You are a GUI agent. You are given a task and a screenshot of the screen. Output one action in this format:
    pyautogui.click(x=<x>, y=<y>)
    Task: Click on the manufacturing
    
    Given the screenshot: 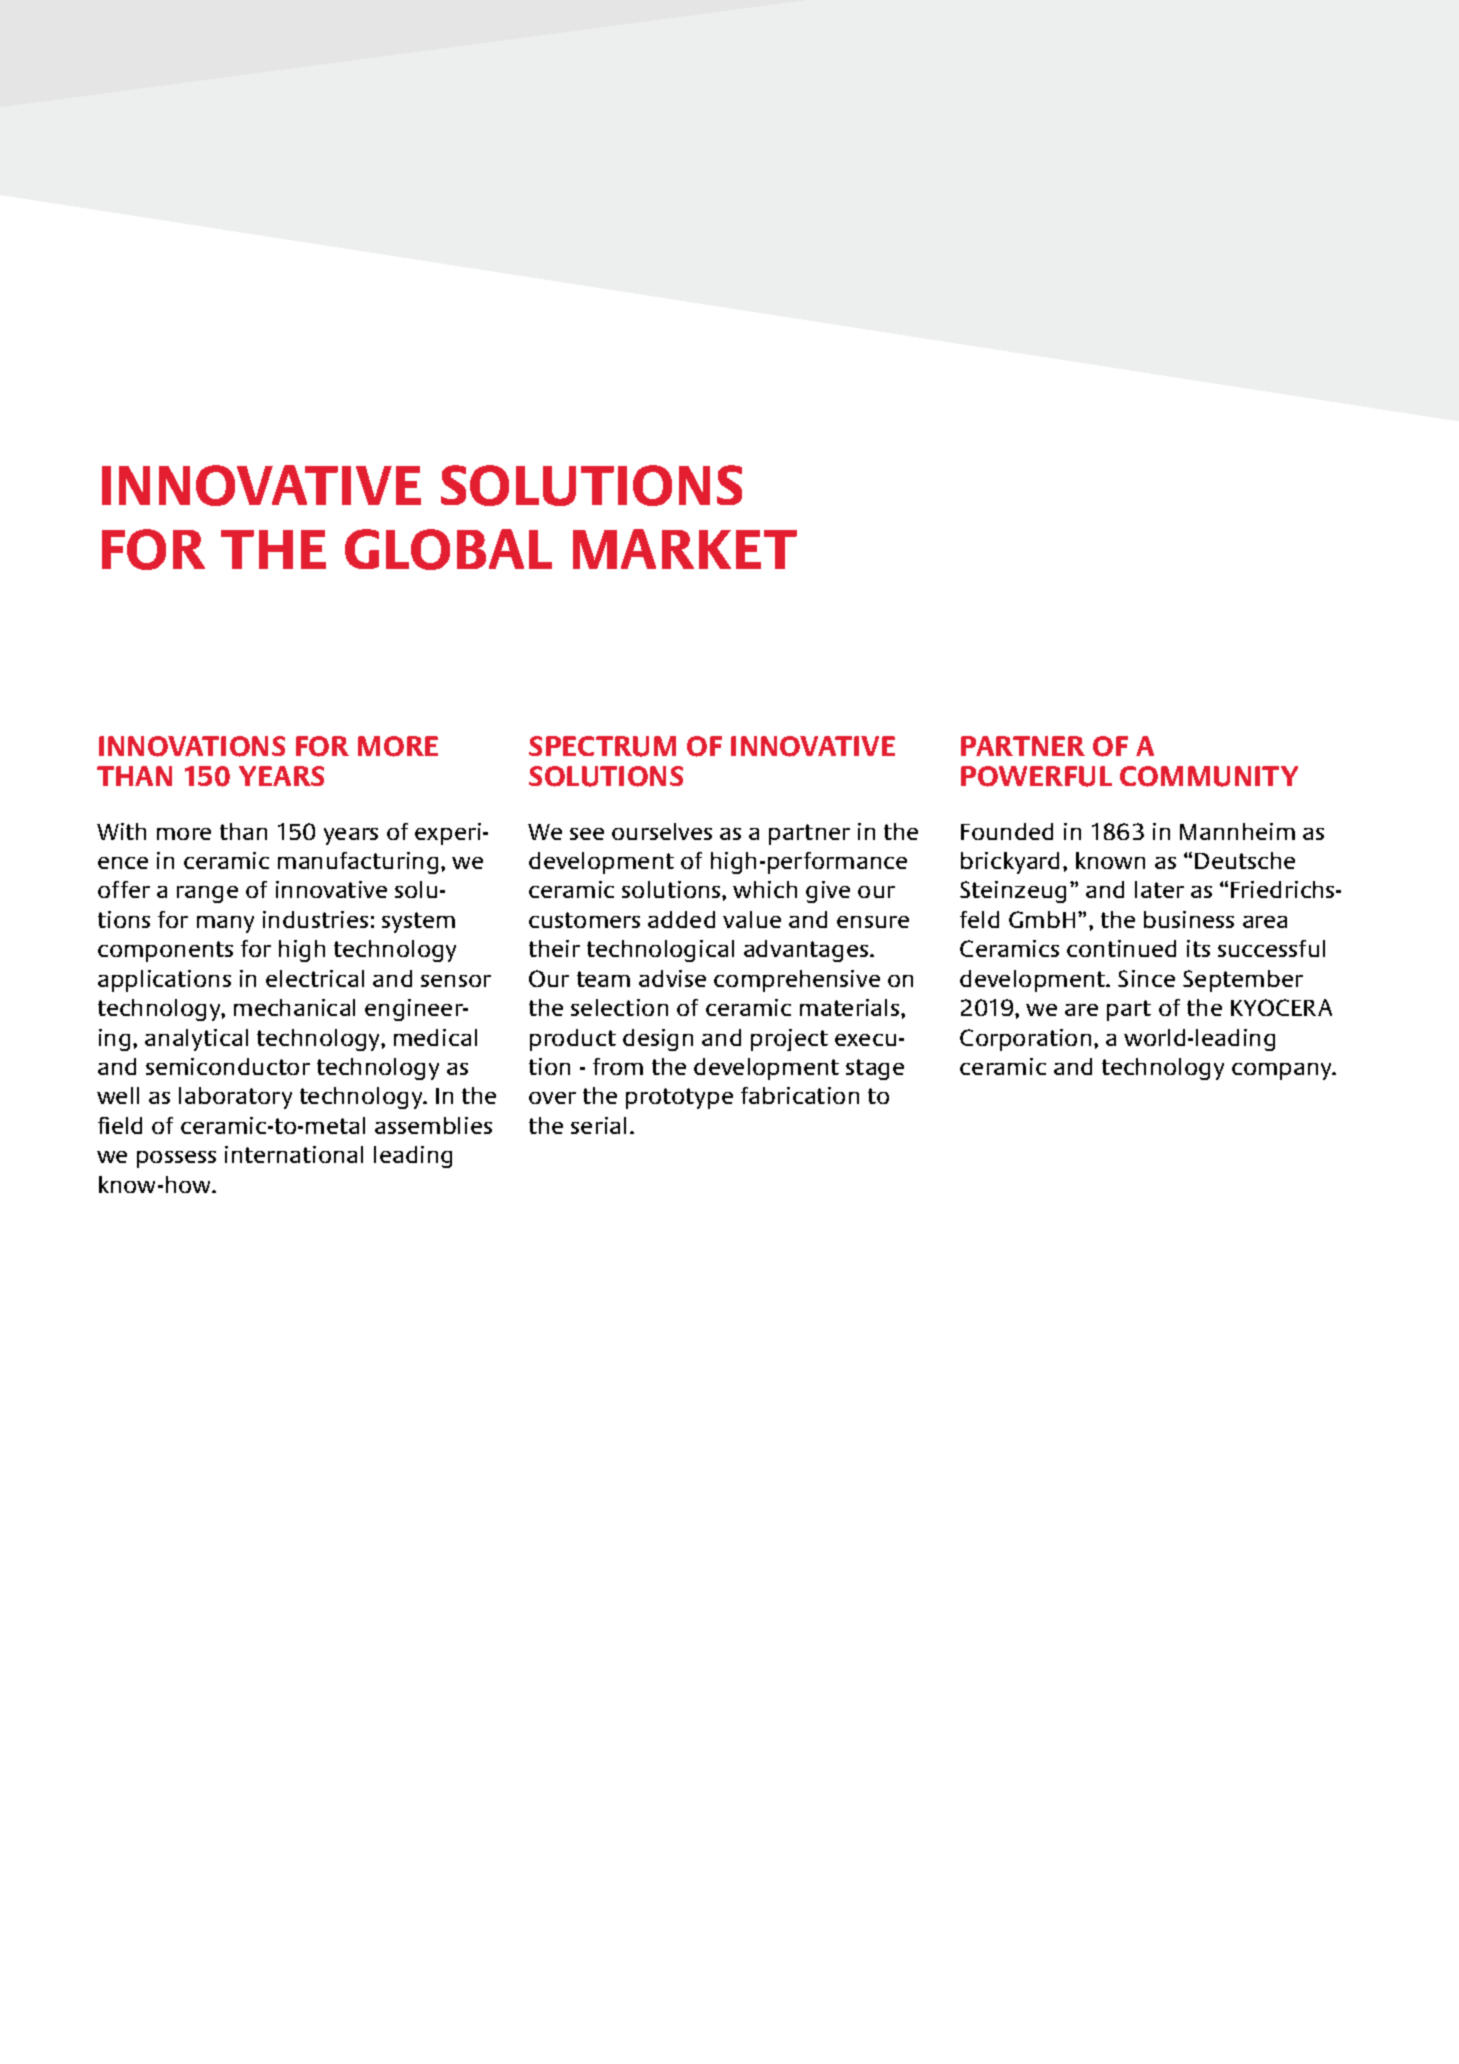 What is the action you would take?
    pyautogui.click(x=358, y=863)
